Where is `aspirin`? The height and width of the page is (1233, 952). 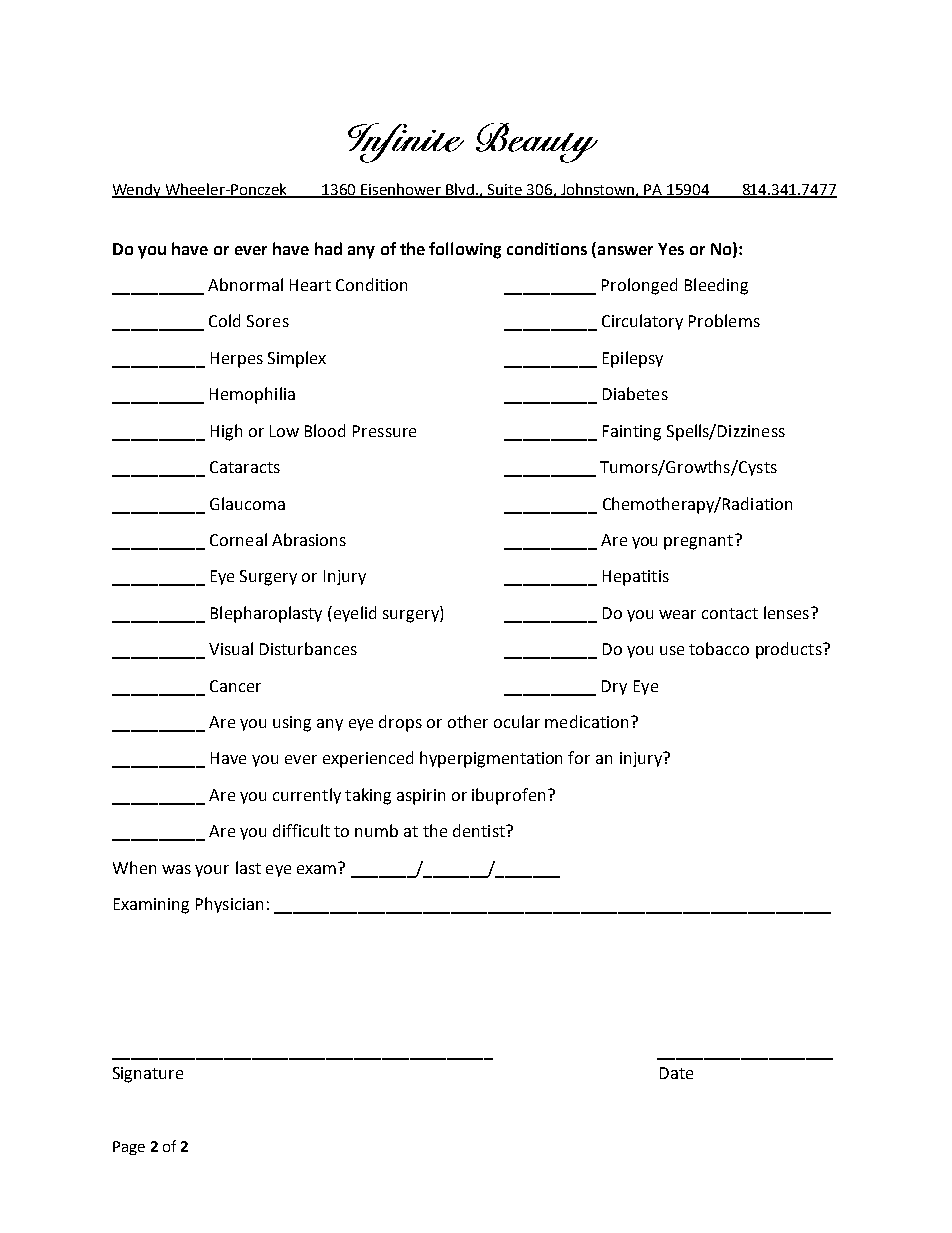 aspirin is located at coordinates (421, 797).
